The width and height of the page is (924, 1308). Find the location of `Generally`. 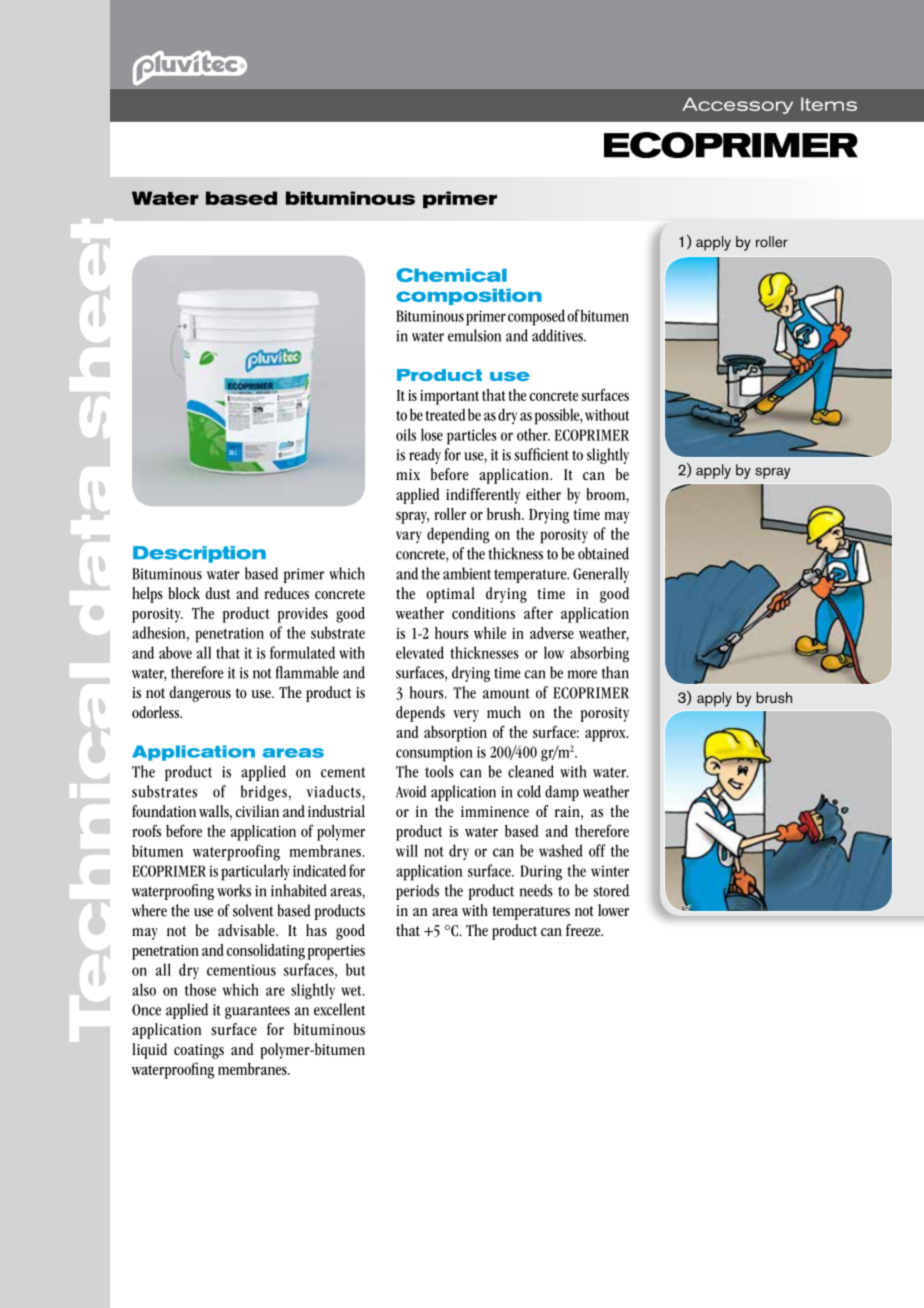

Generally is located at coordinates (601, 575).
